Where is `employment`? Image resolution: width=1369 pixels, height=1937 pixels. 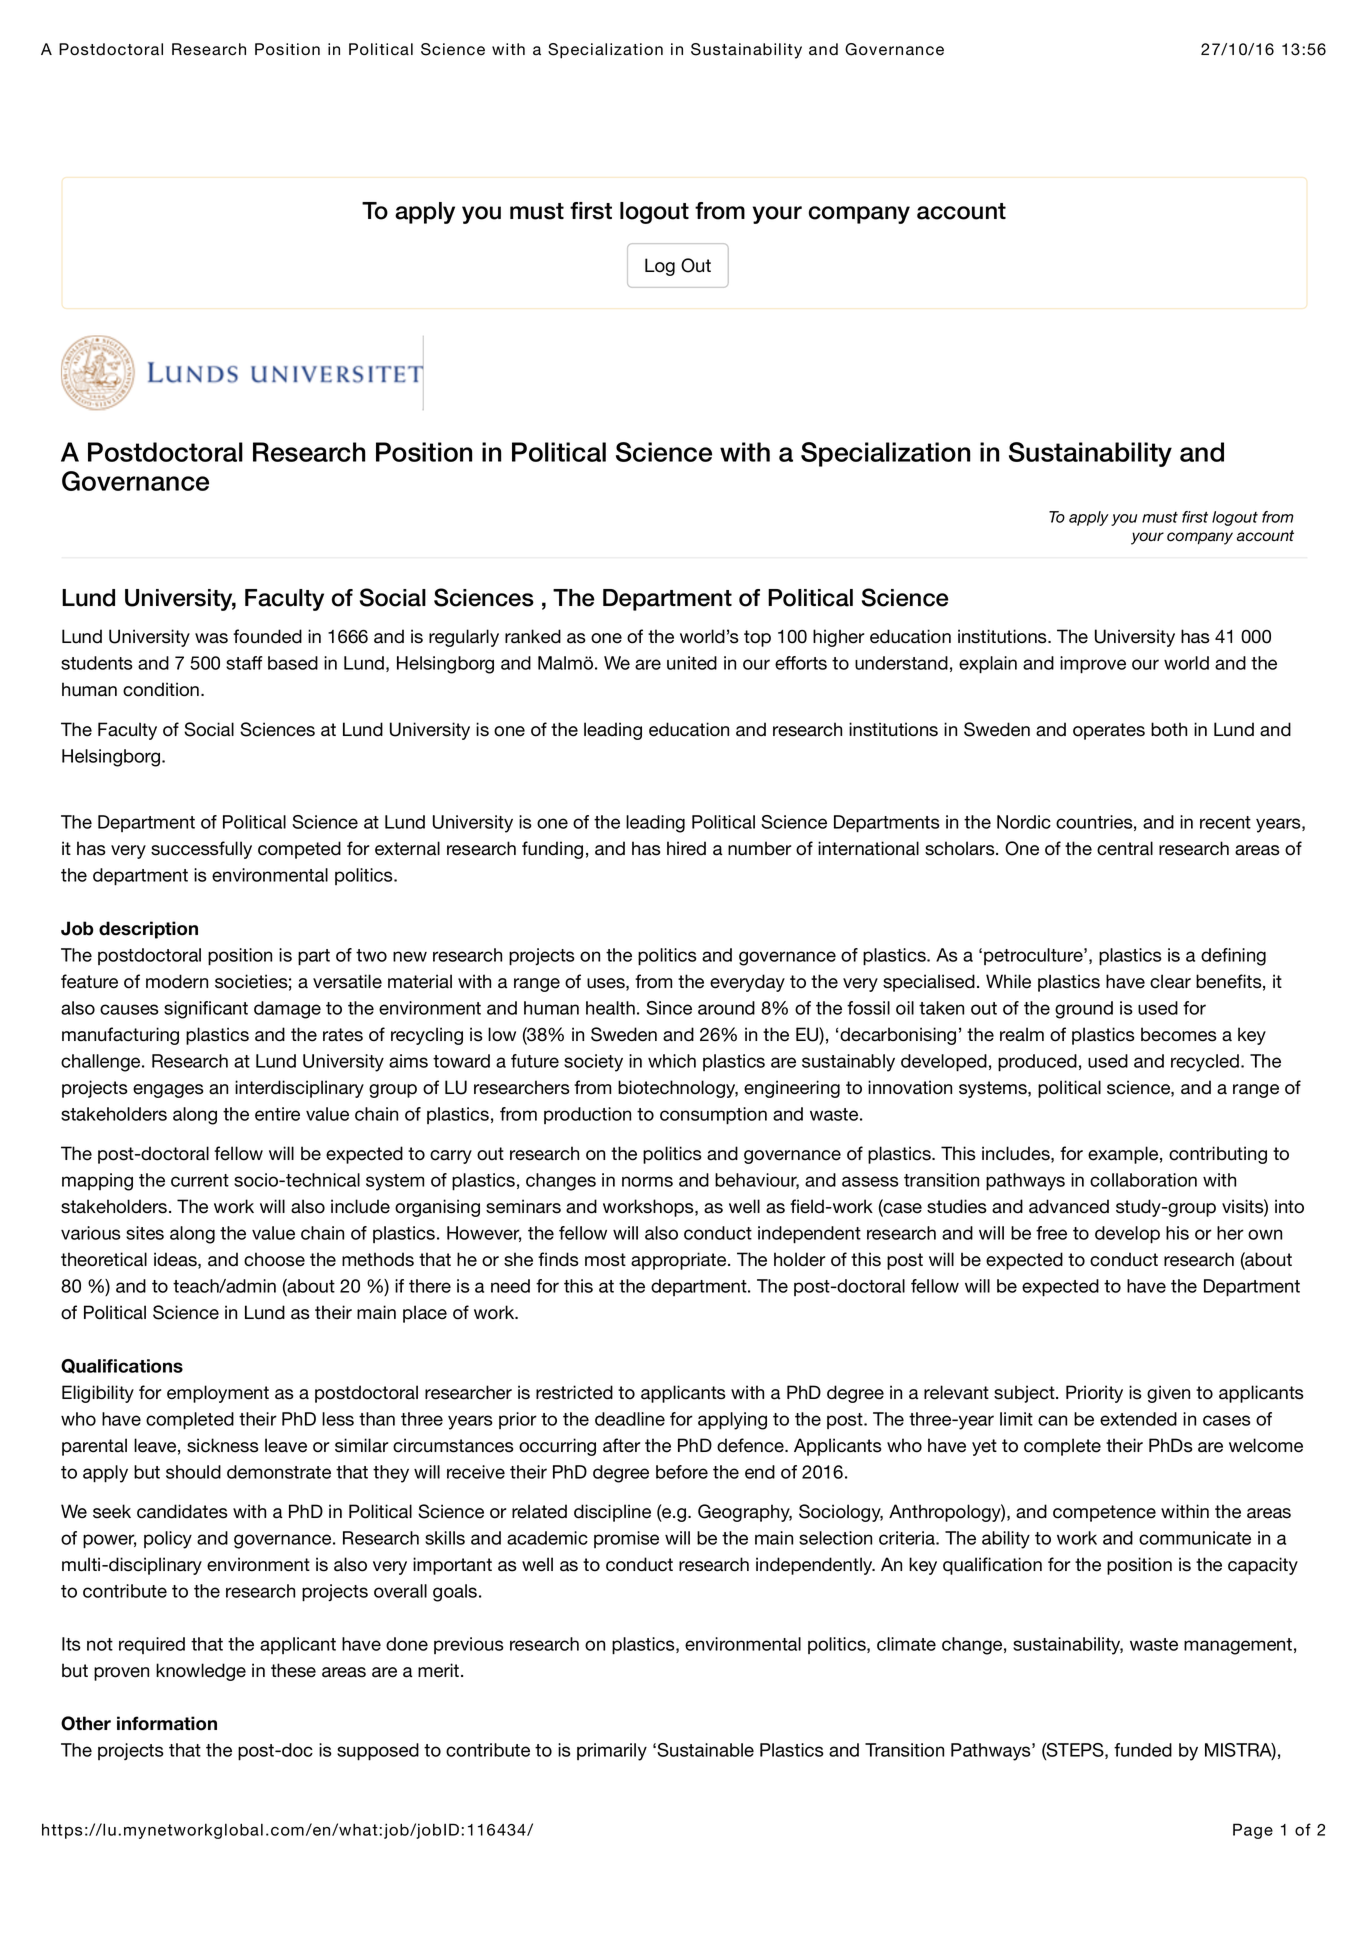
employment is located at coordinates (218, 1394).
